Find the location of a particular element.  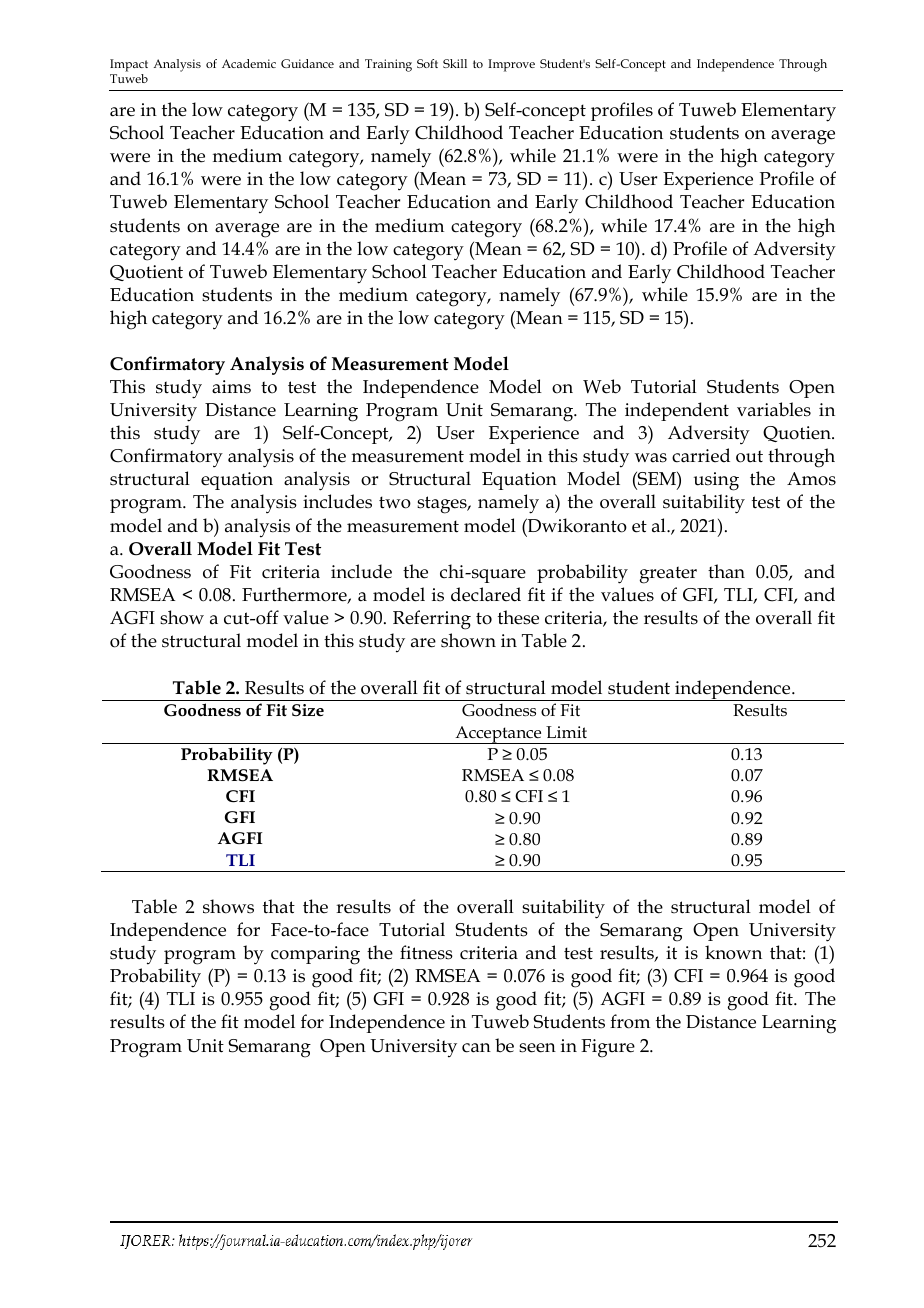

declared is located at coordinates (486, 594).
